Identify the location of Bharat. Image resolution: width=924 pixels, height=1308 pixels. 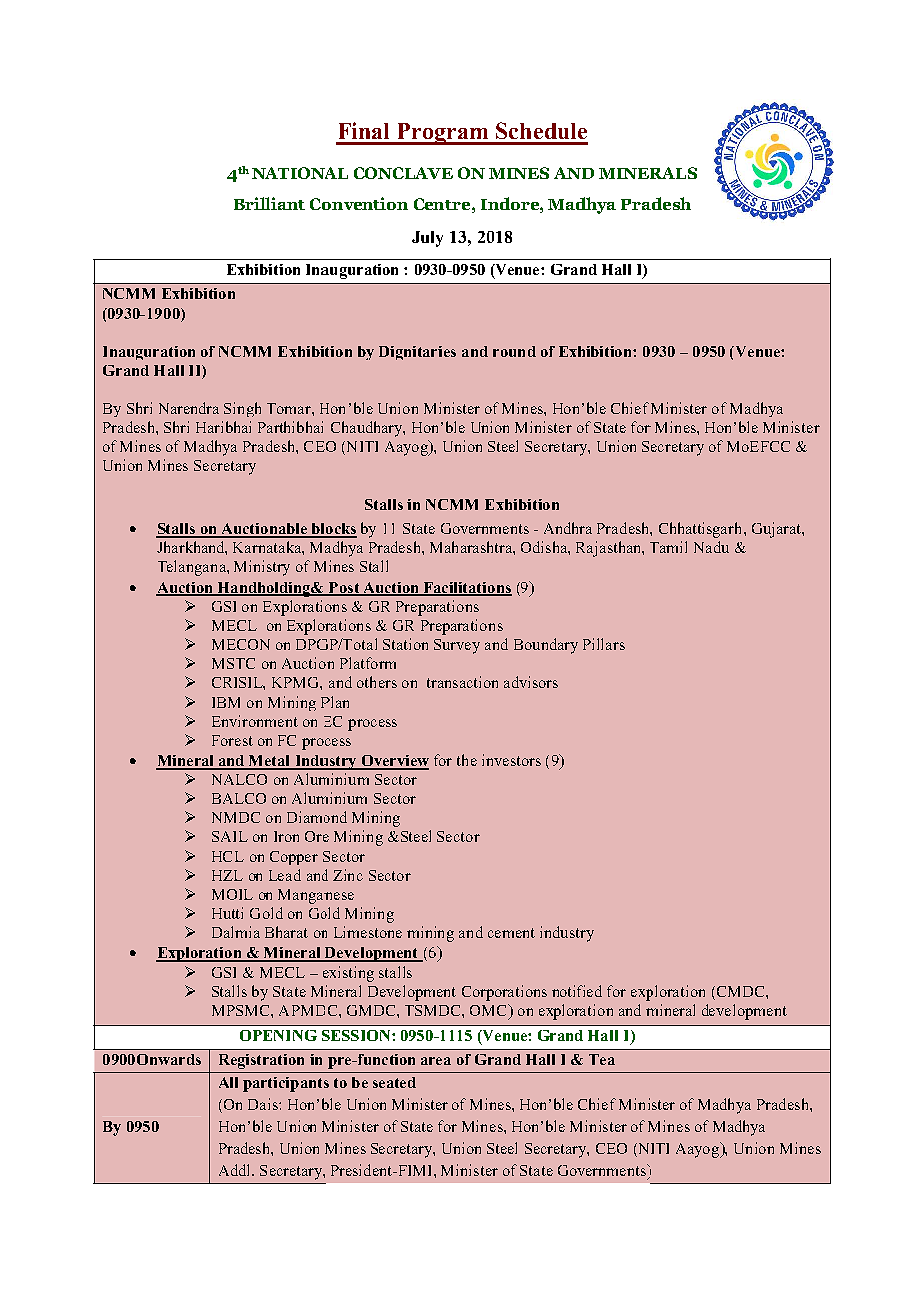
(286, 932).
